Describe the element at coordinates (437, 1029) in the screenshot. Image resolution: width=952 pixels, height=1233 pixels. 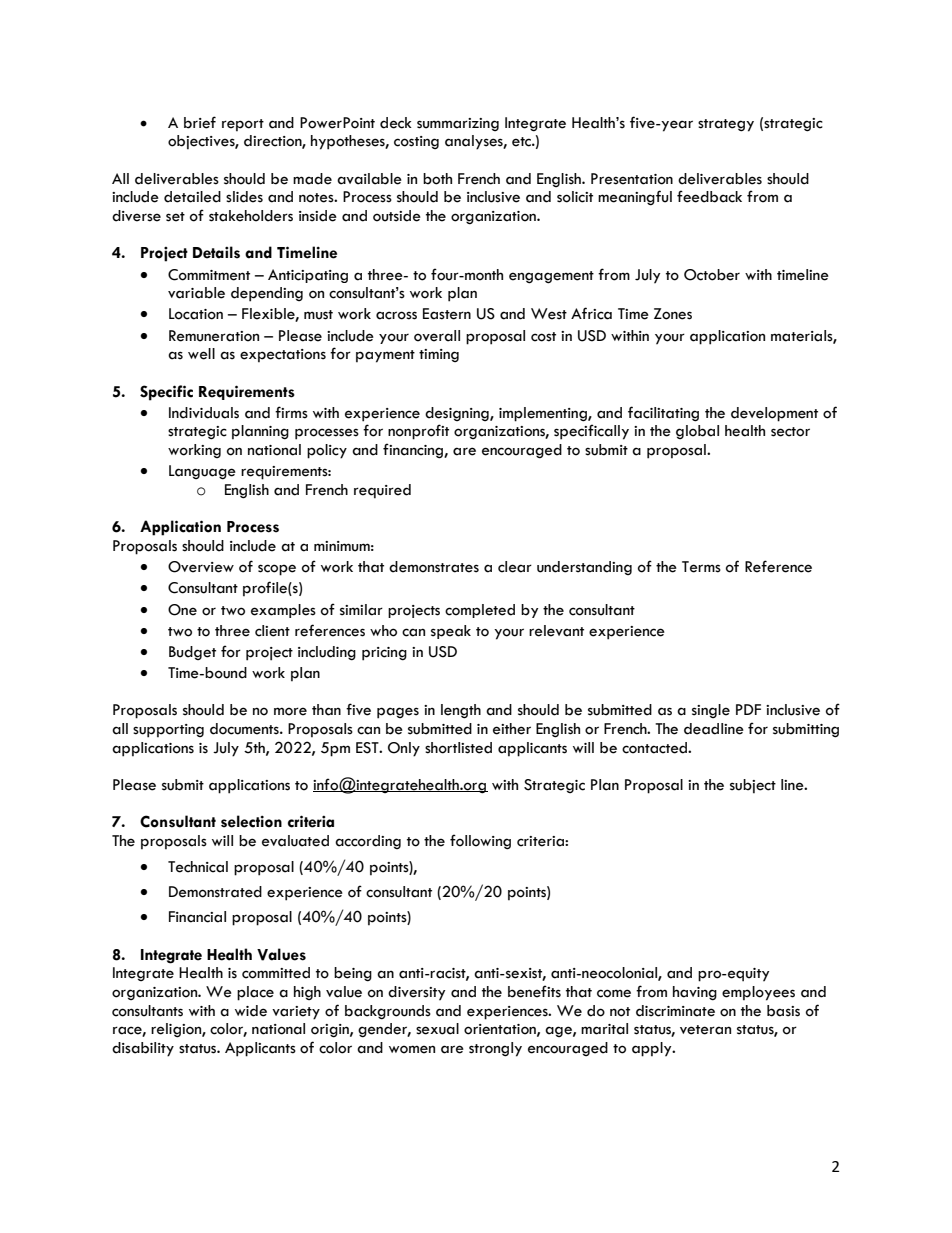
I see `sexual` at that location.
